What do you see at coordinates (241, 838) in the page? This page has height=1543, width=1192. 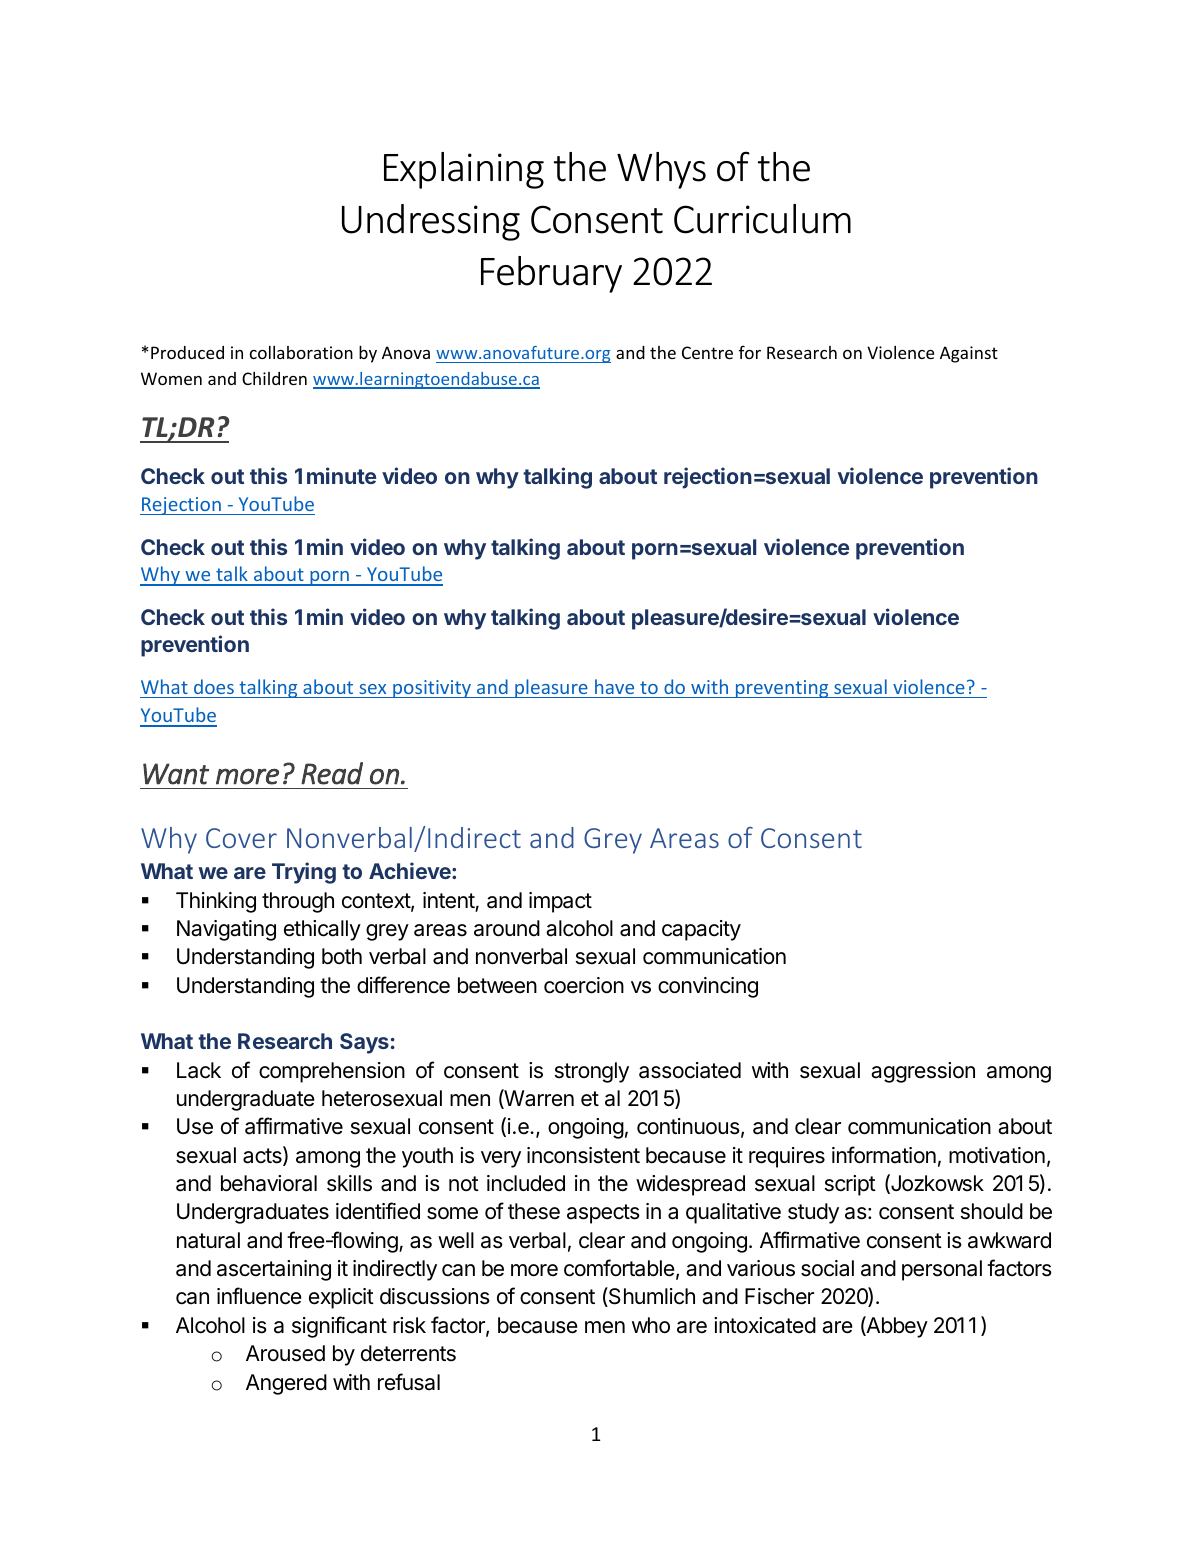 I see `Cover` at bounding box center [241, 838].
